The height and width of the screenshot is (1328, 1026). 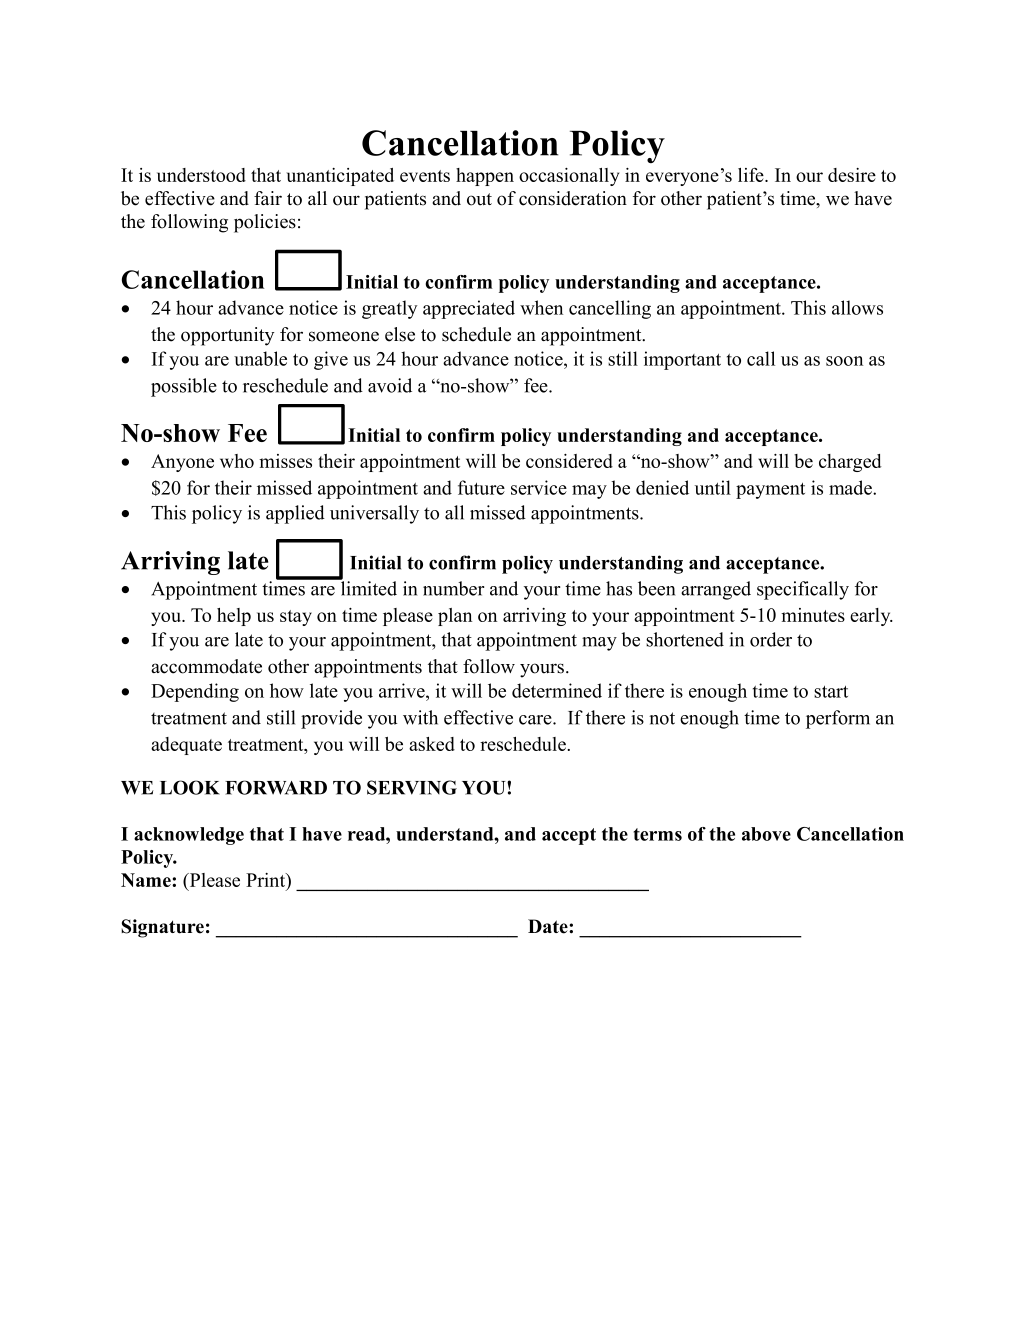 I want to click on who, so click(x=237, y=461).
